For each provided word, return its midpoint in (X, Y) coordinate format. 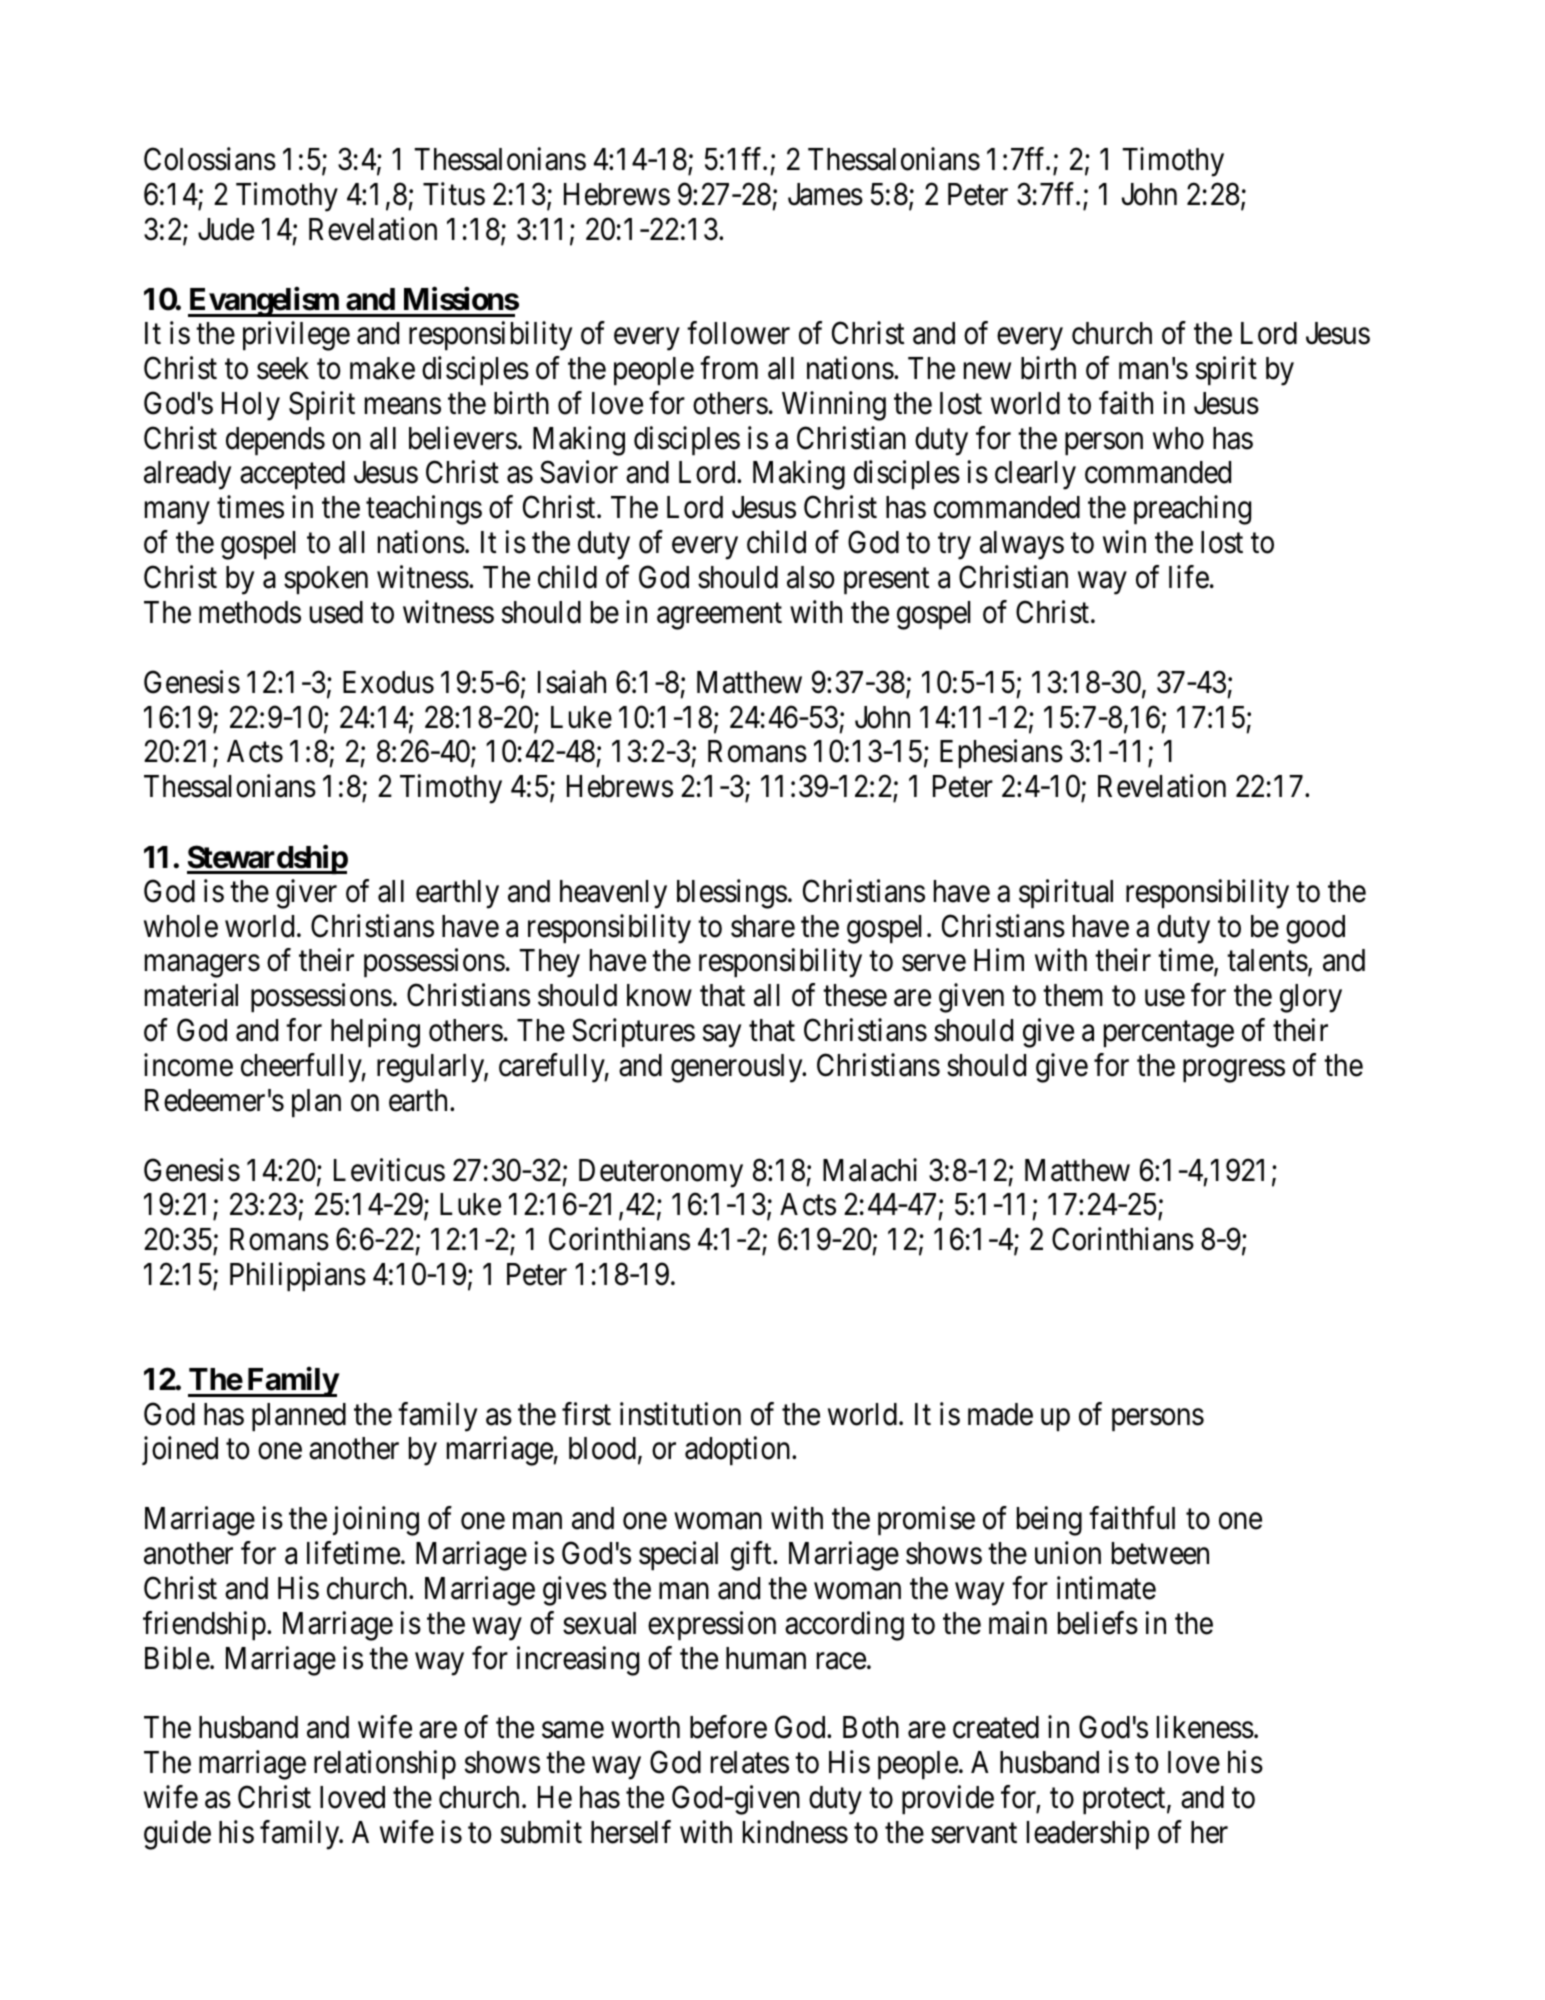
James (825, 194)
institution (680, 1414)
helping (375, 1033)
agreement (719, 616)
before (728, 1727)
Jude (226, 229)
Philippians (298, 1276)
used (336, 612)
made (1000, 1414)
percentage (1169, 1035)
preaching (1192, 510)
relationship (385, 1764)
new (987, 371)
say (722, 1036)
